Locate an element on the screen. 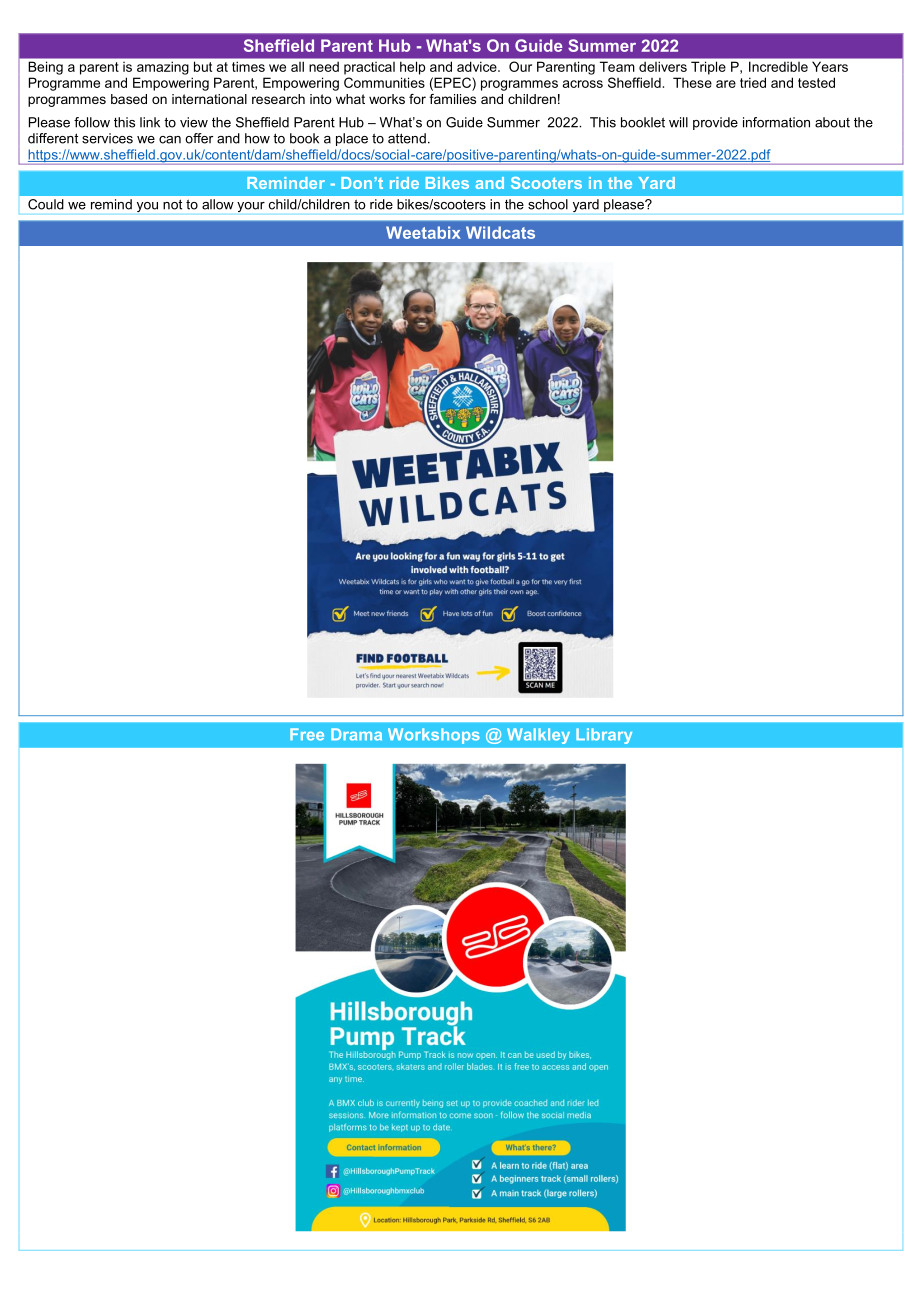  Free is located at coordinates (307, 734).
